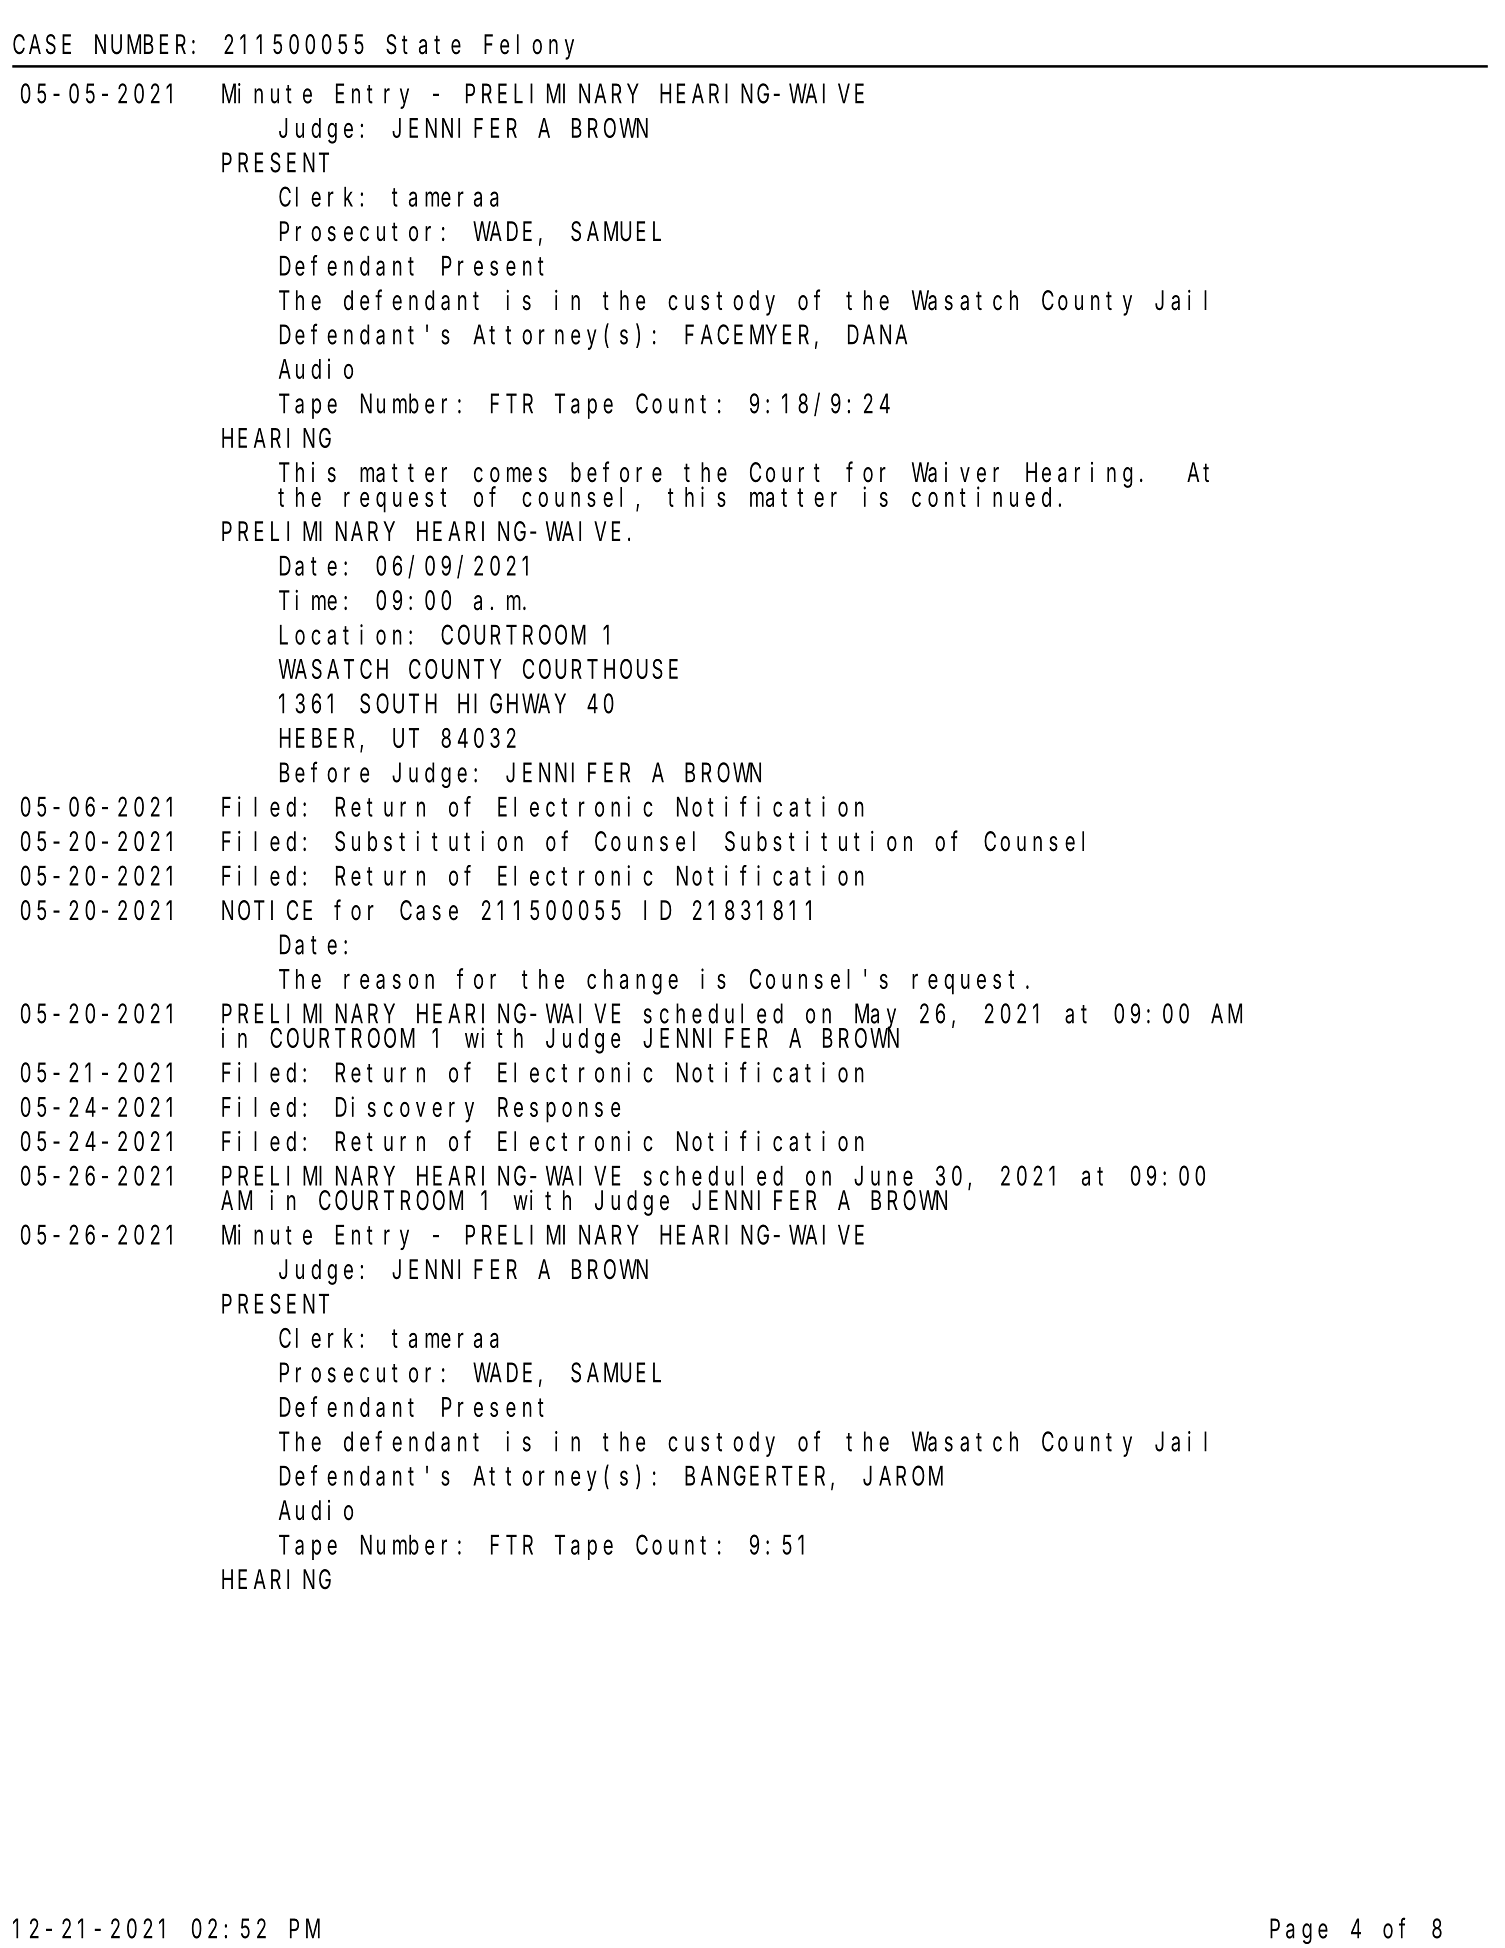 This screenshot has width=1505, height=1948. What do you see at coordinates (985, 496) in the screenshot?
I see `continued` at bounding box center [985, 496].
